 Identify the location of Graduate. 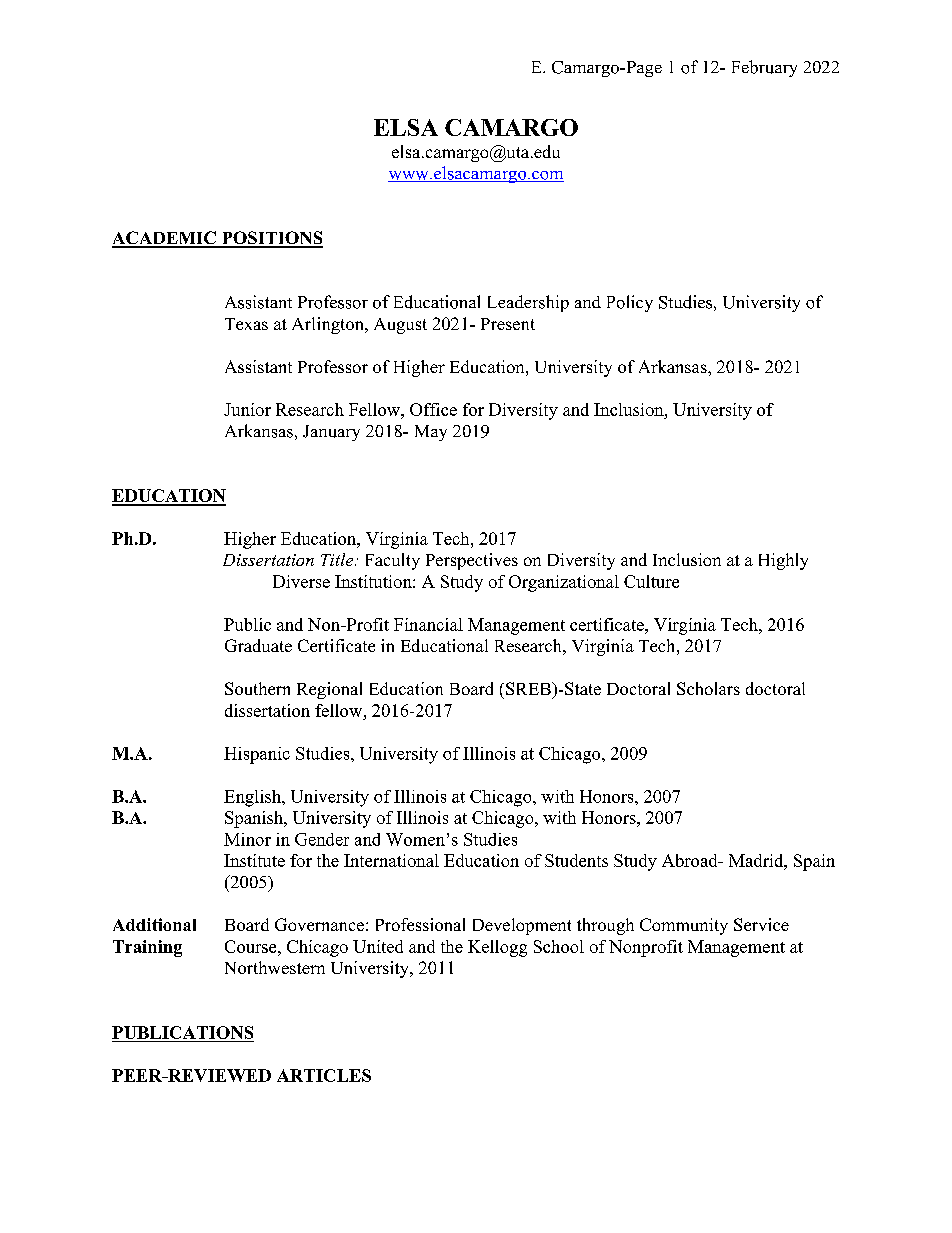
(258, 645).
